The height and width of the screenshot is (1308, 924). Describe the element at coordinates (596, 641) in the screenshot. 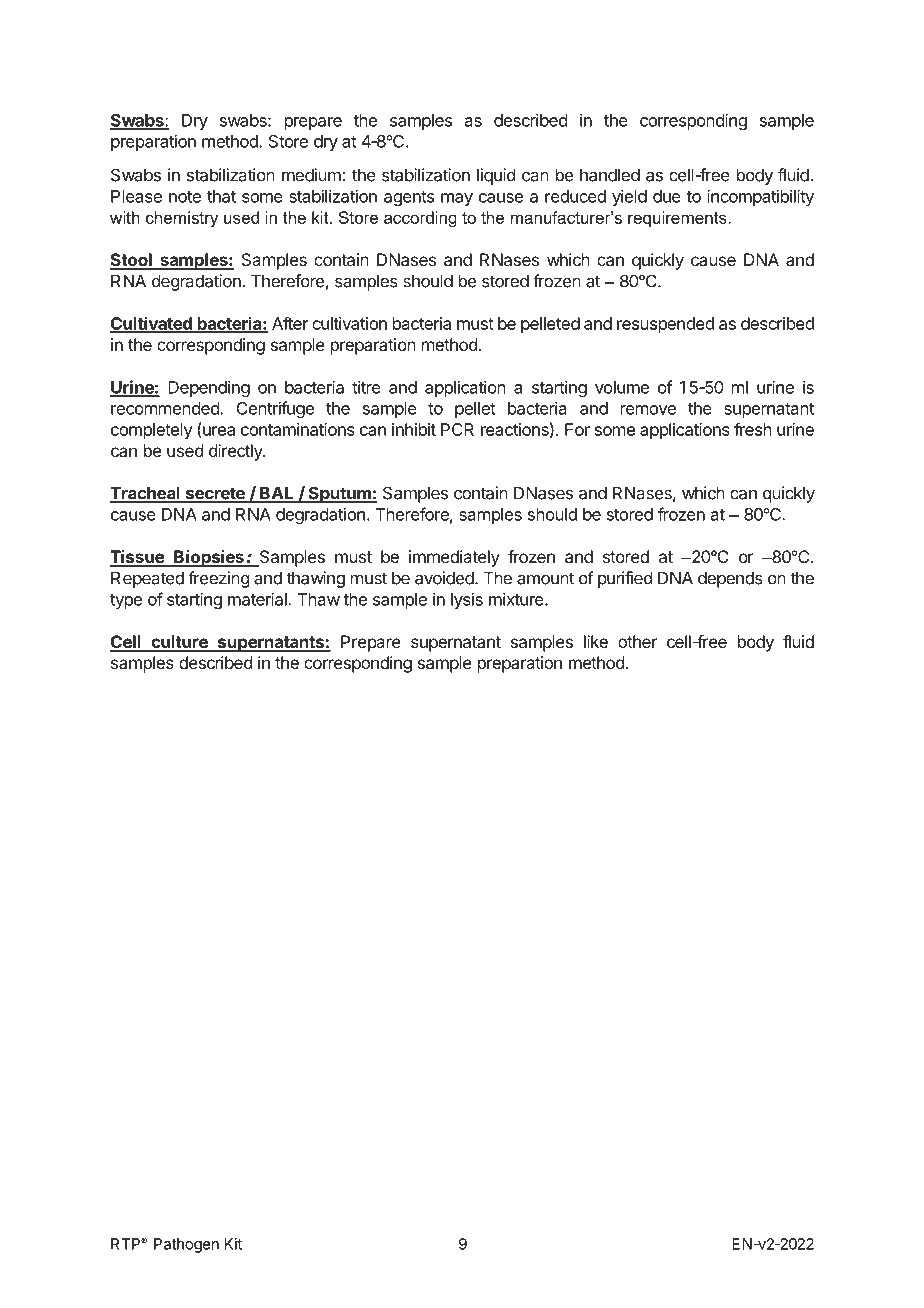

I see `like` at that location.
